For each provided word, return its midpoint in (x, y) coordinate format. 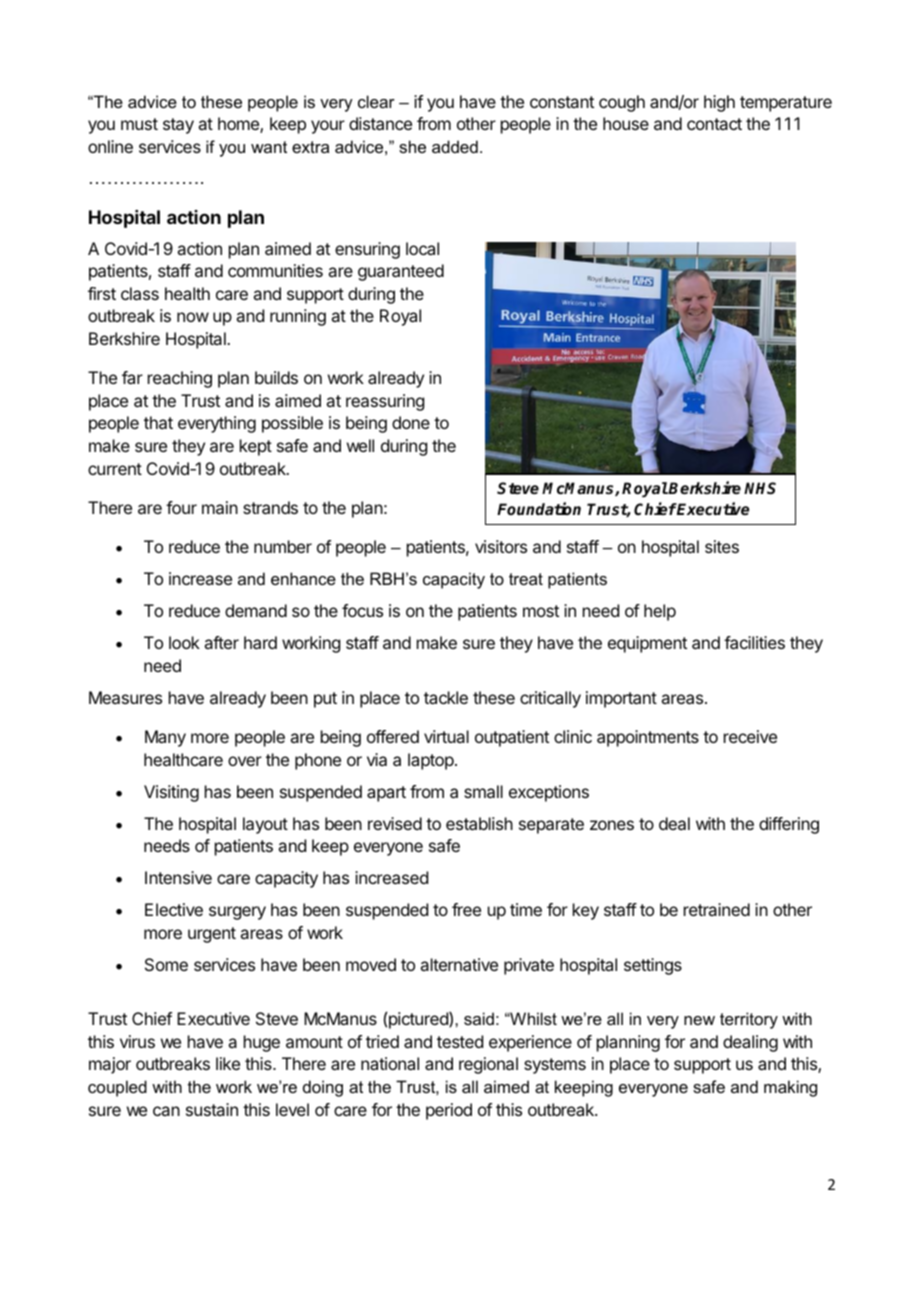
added (455, 146)
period (449, 1111)
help (660, 612)
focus (362, 610)
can (166, 1111)
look (184, 642)
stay (178, 126)
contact (714, 124)
